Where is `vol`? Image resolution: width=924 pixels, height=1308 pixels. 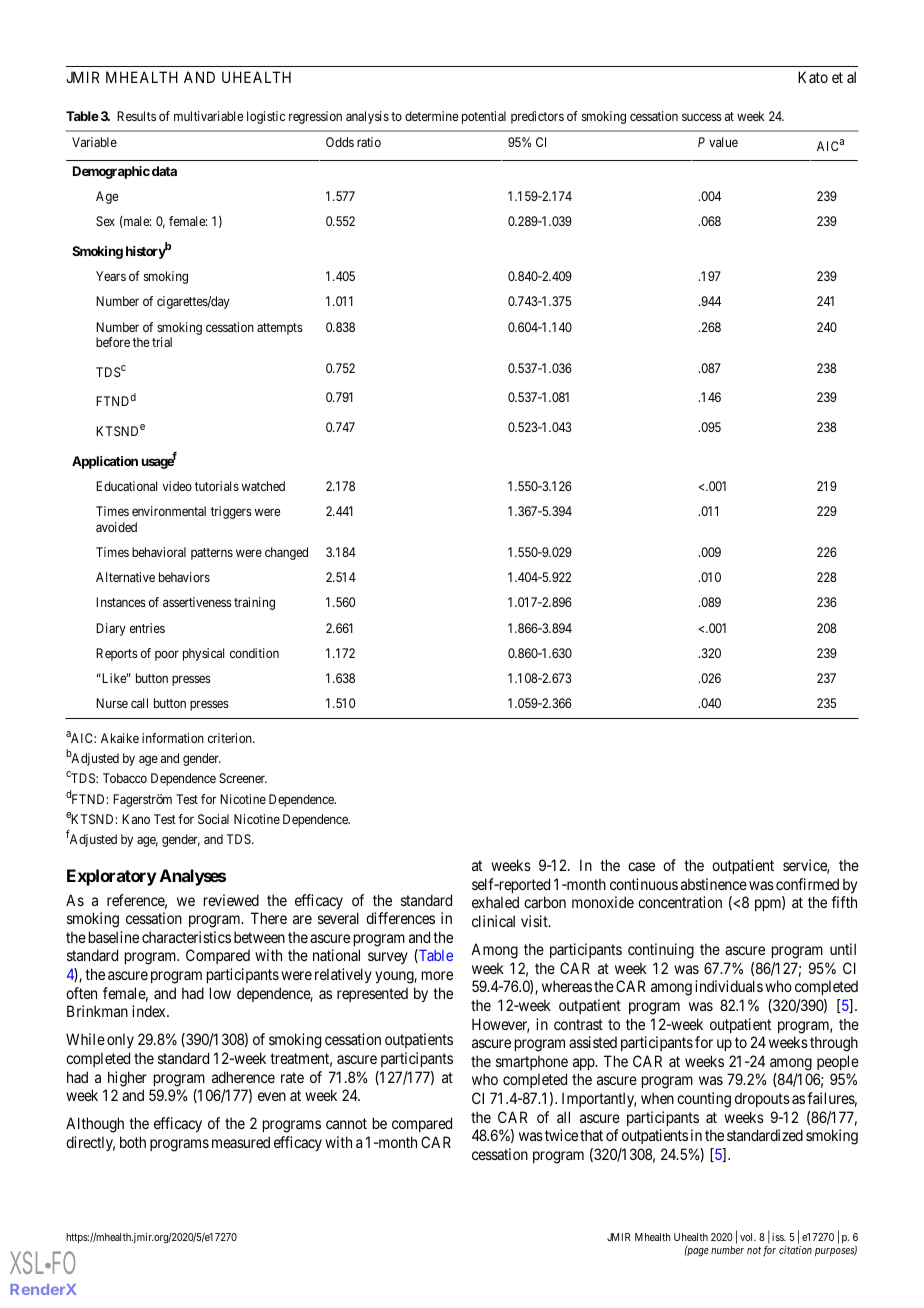
vol is located at coordinates (748, 1237).
